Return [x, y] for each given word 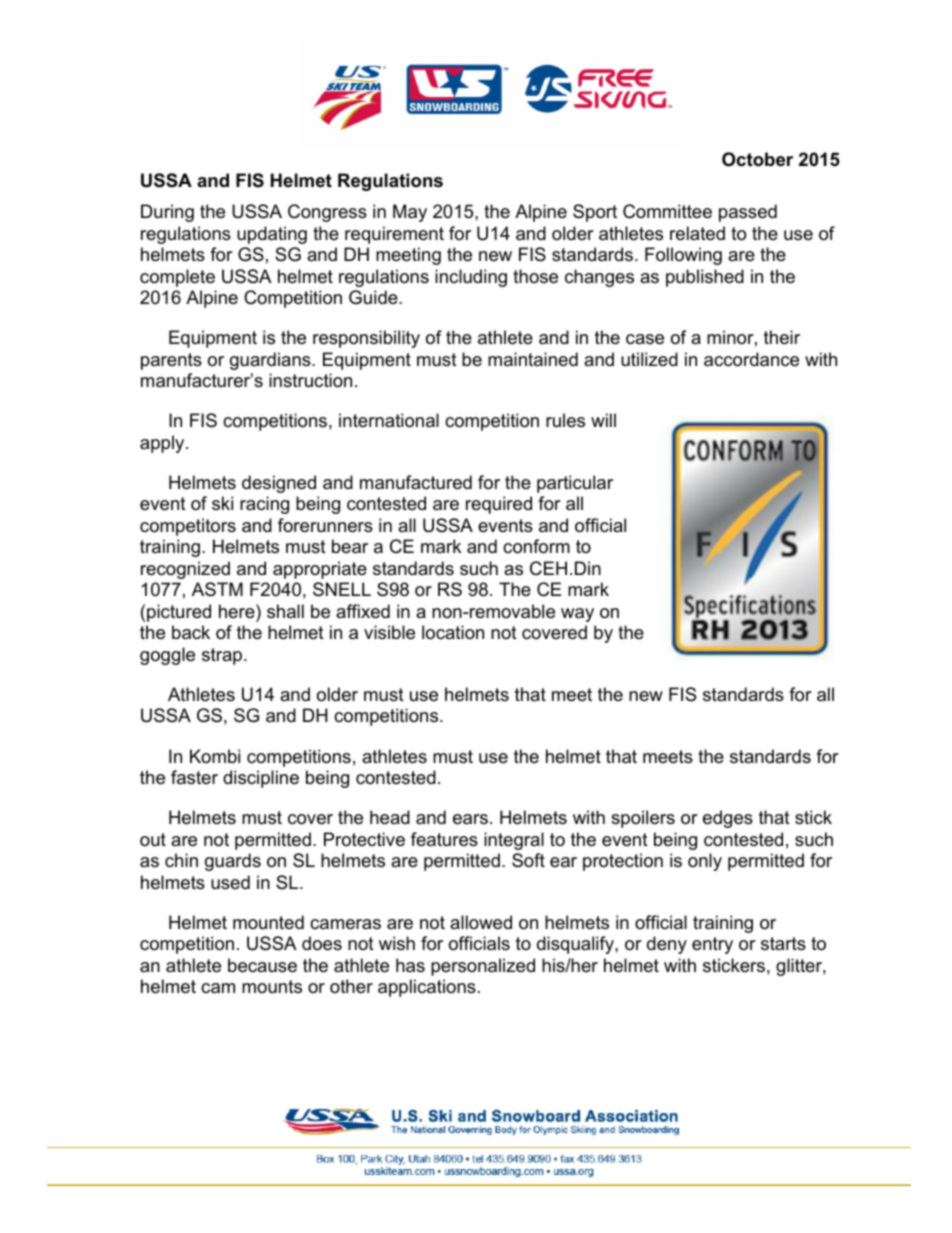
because [262, 965]
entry [712, 945]
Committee [667, 211]
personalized [483, 967]
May [410, 213]
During [167, 213]
